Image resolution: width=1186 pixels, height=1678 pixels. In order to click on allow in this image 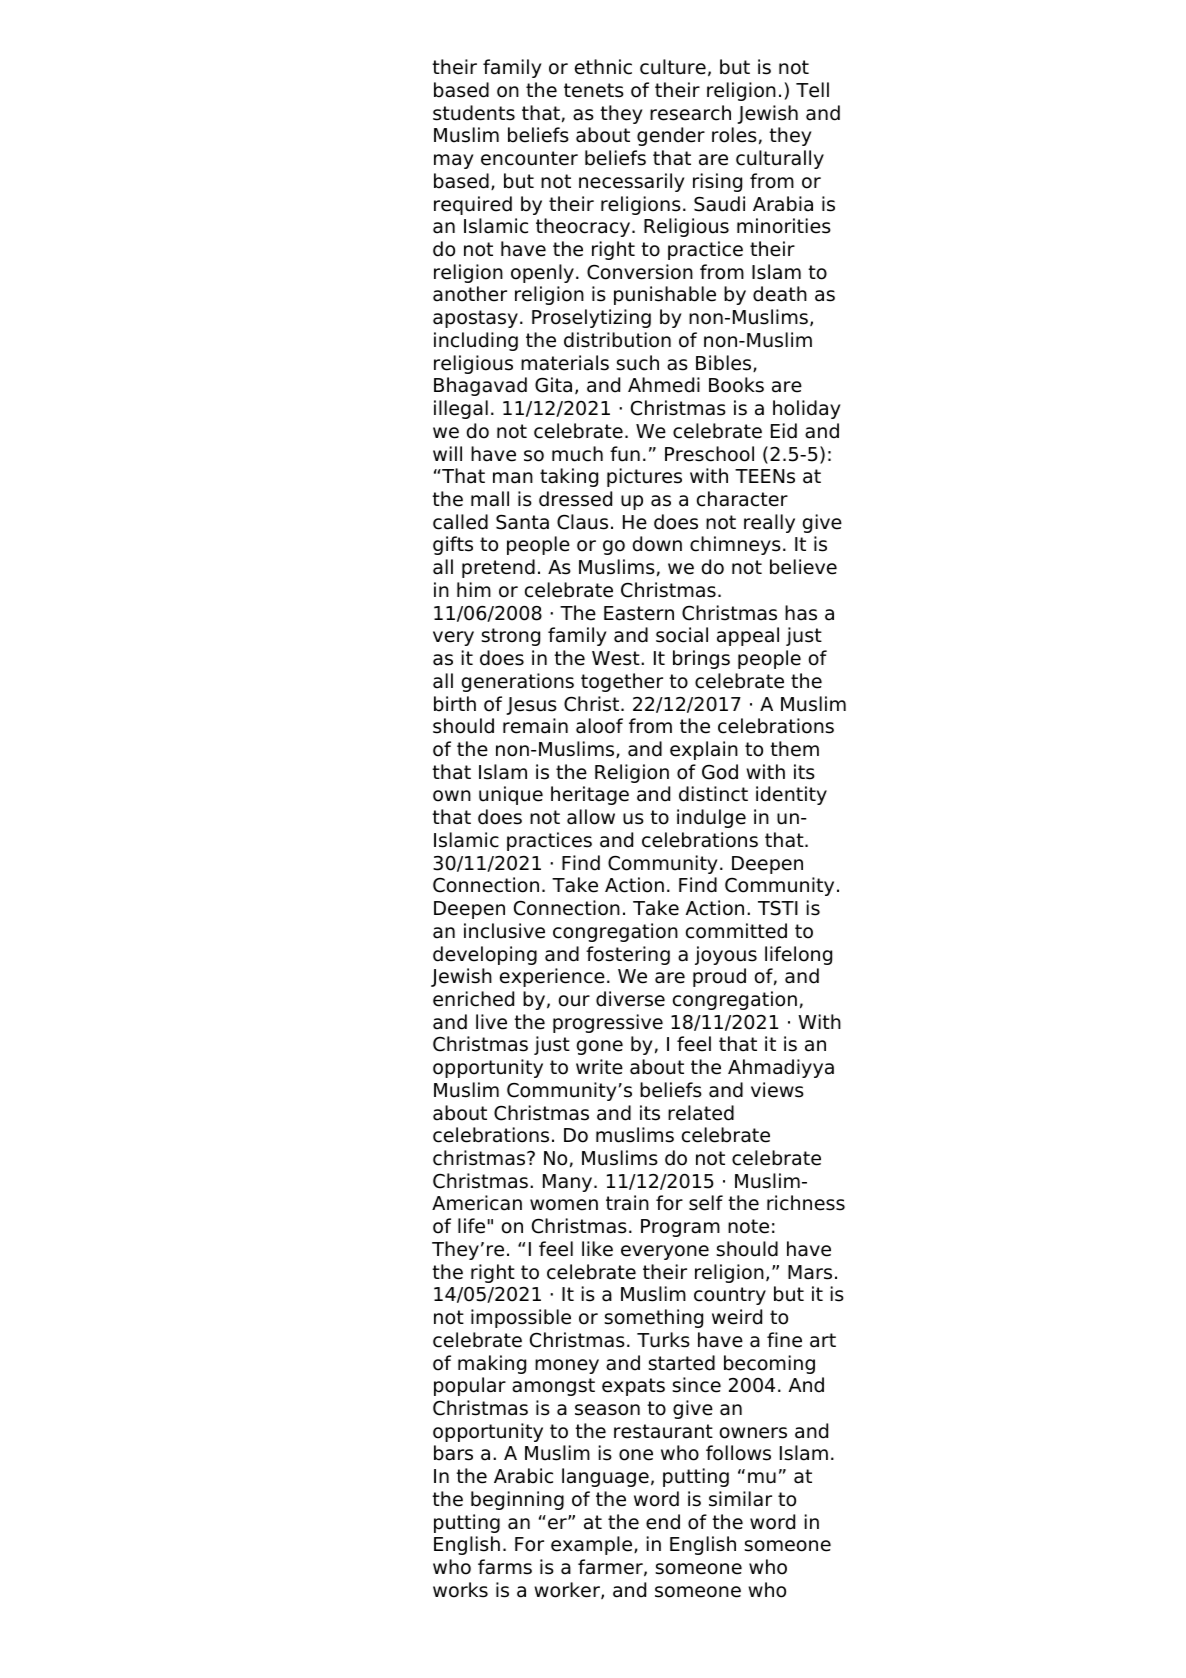, I will do `click(591, 817)`.
